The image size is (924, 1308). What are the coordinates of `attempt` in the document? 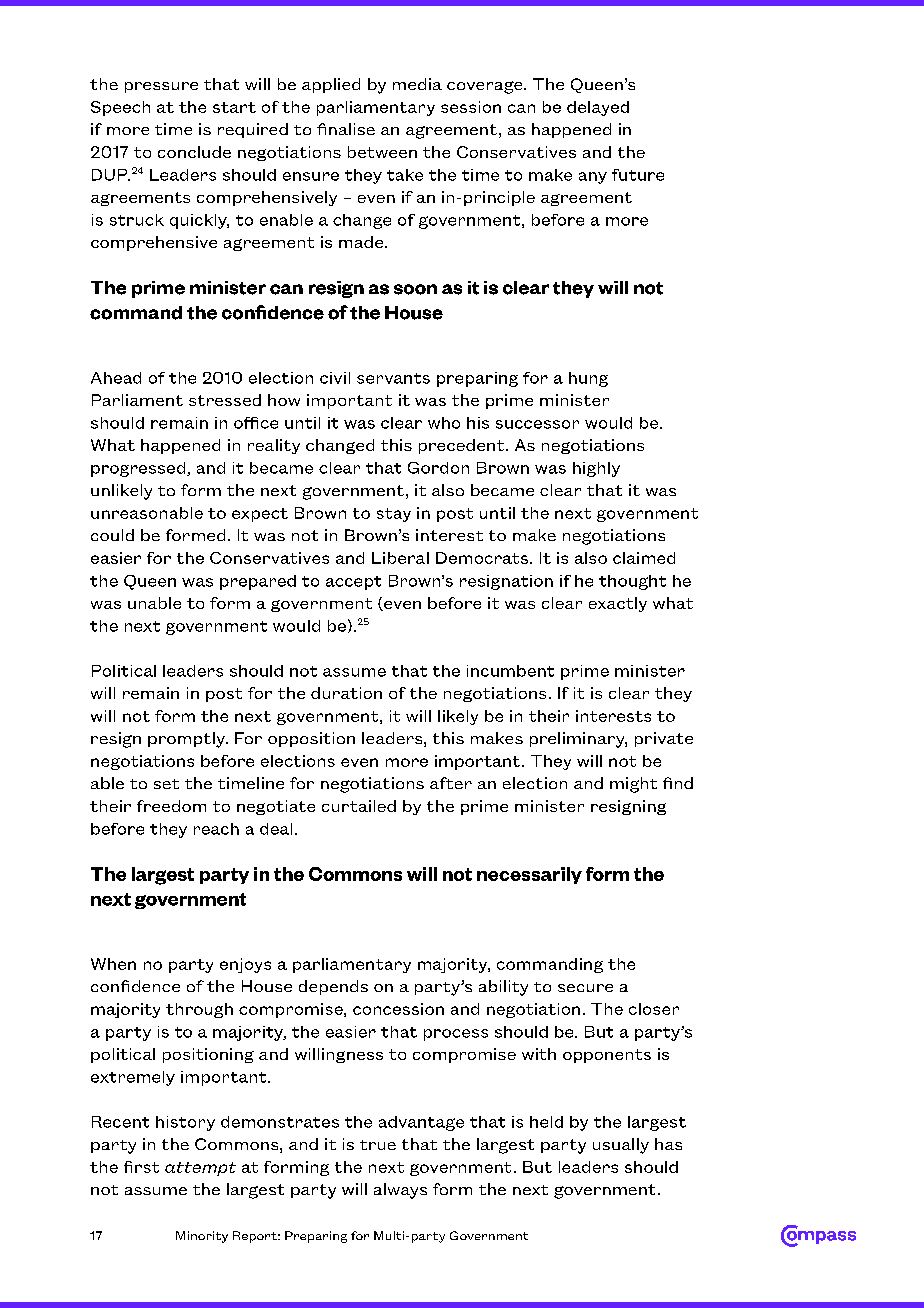 It's located at (200, 1169).
